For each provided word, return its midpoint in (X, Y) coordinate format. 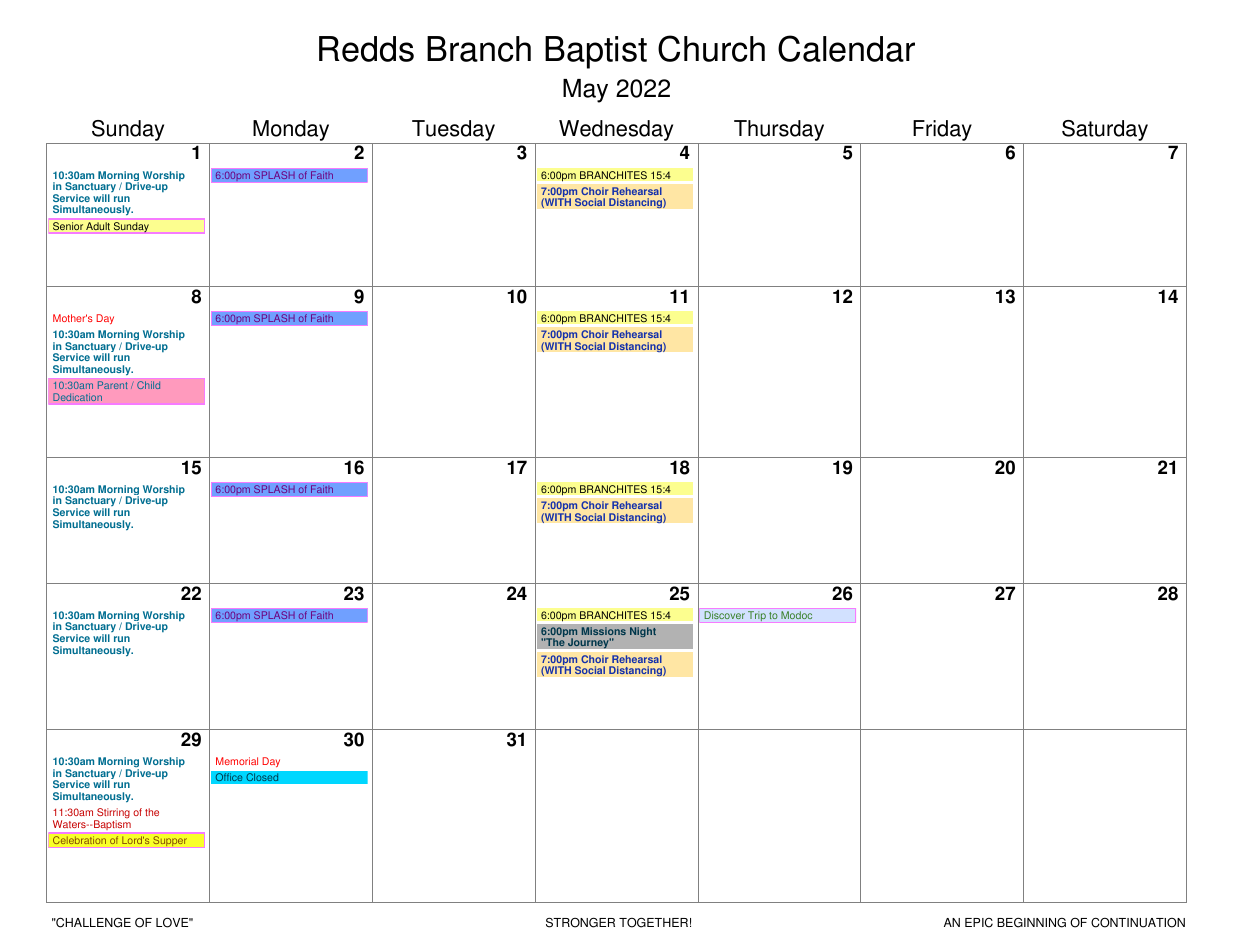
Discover (725, 615)
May (585, 91)
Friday (942, 130)
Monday (291, 130)
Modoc (796, 615)
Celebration (79, 840)
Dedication (77, 397)
